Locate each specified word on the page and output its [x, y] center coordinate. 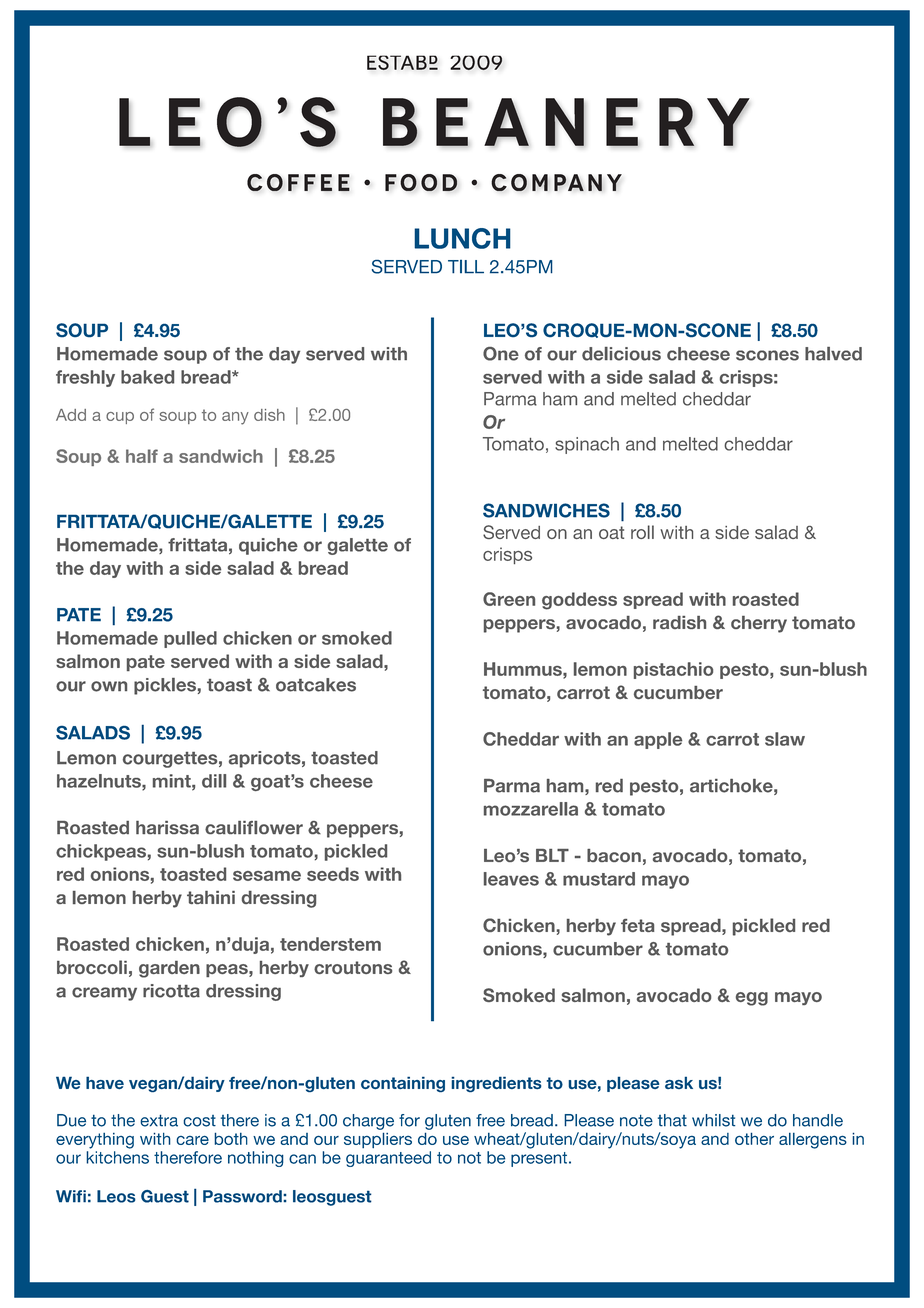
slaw [785, 739]
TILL [466, 267]
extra [159, 1120]
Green [509, 599]
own [109, 686]
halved [833, 354]
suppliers [378, 1140]
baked [147, 377]
